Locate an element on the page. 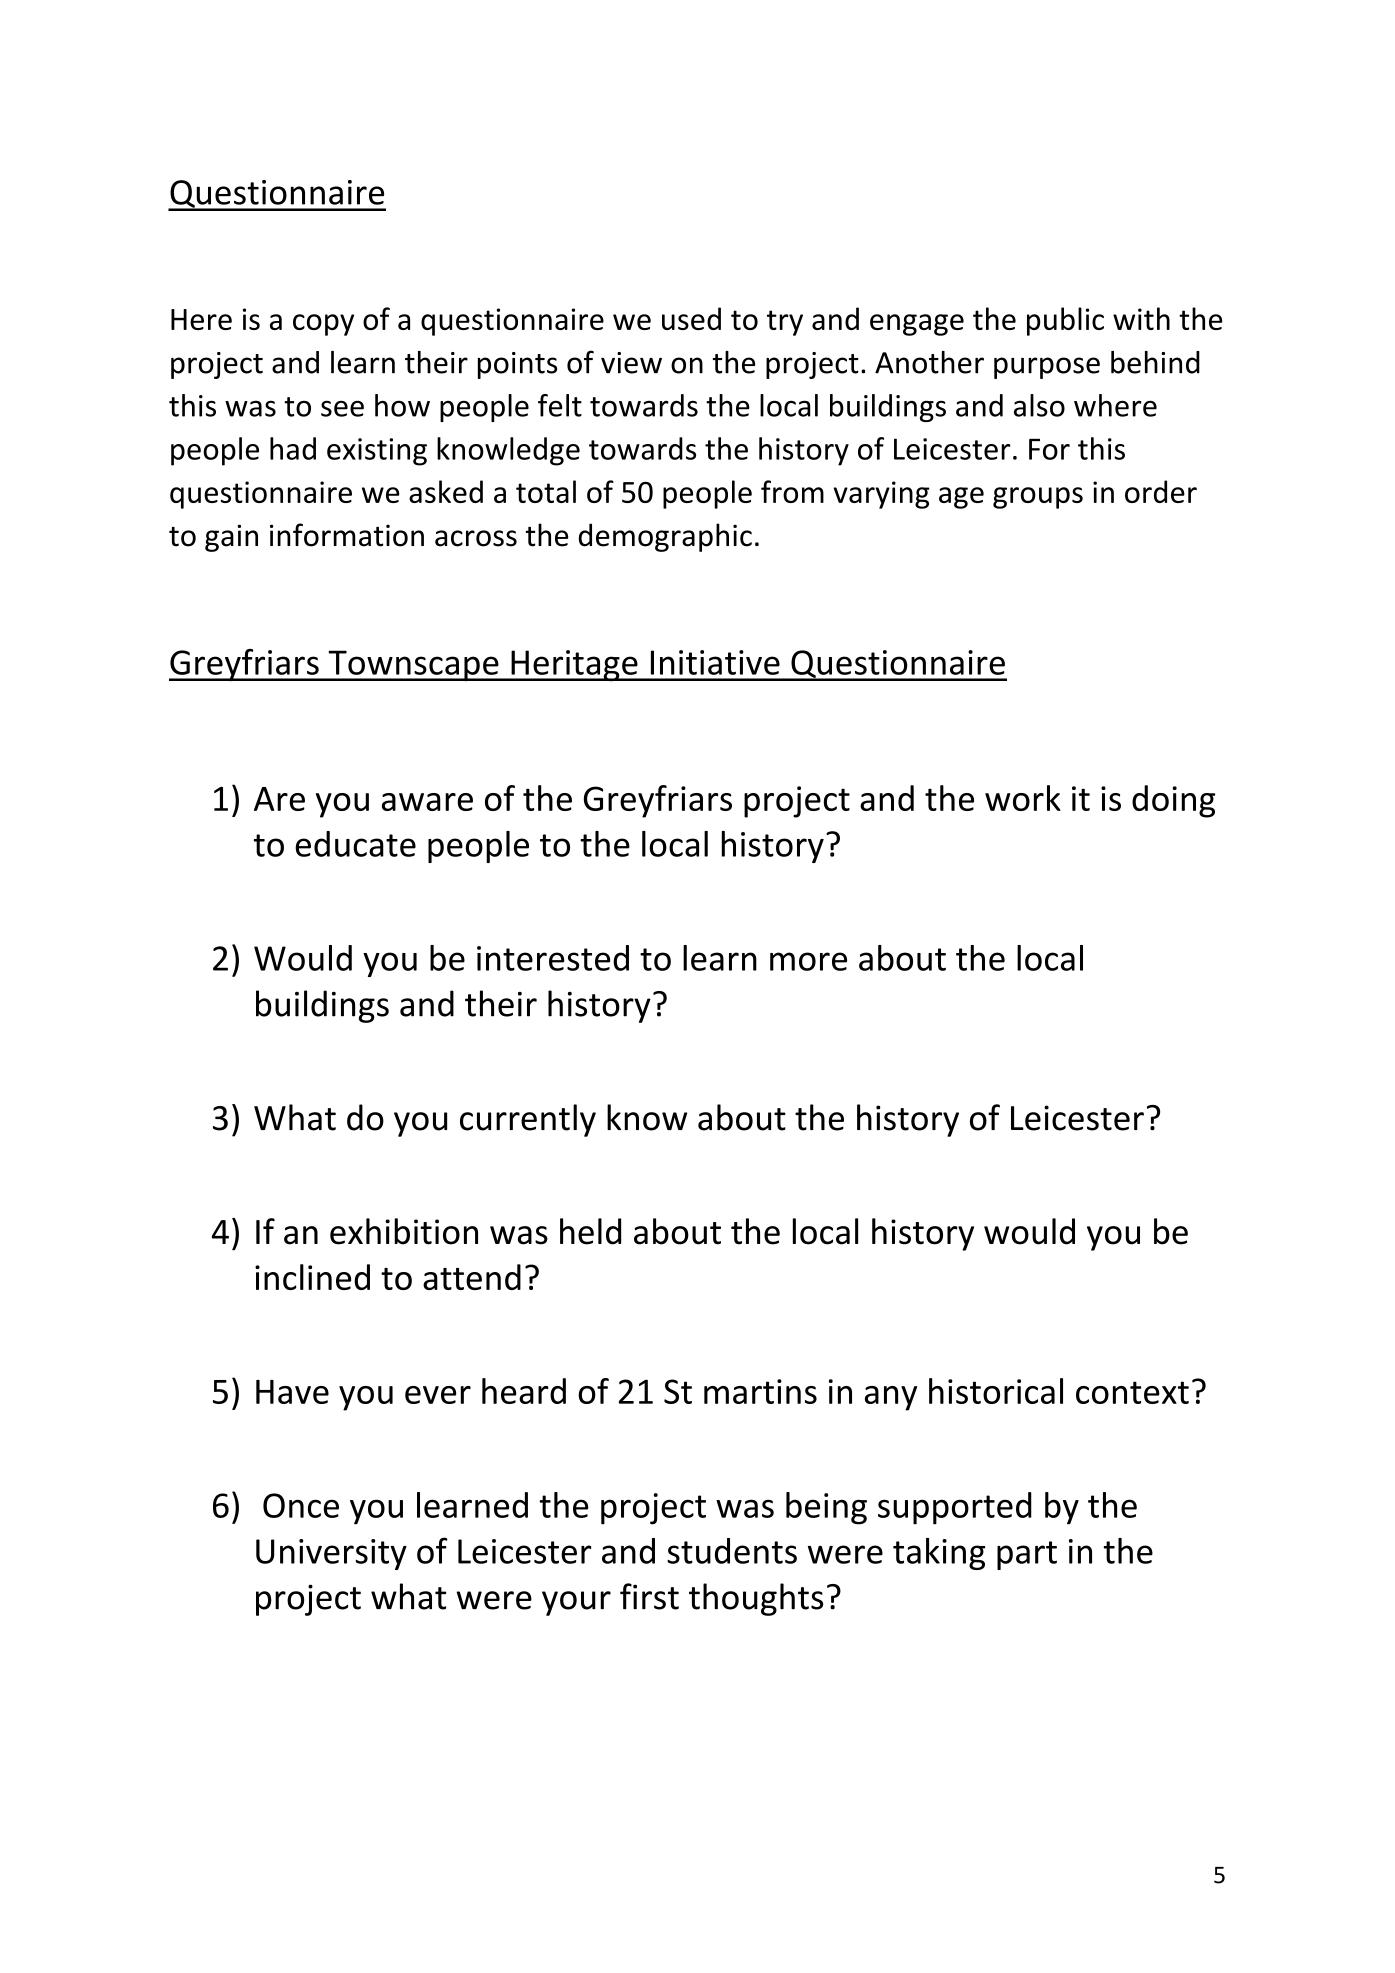 This page has height=1973, width=1395. copy is located at coordinates (323, 325).
